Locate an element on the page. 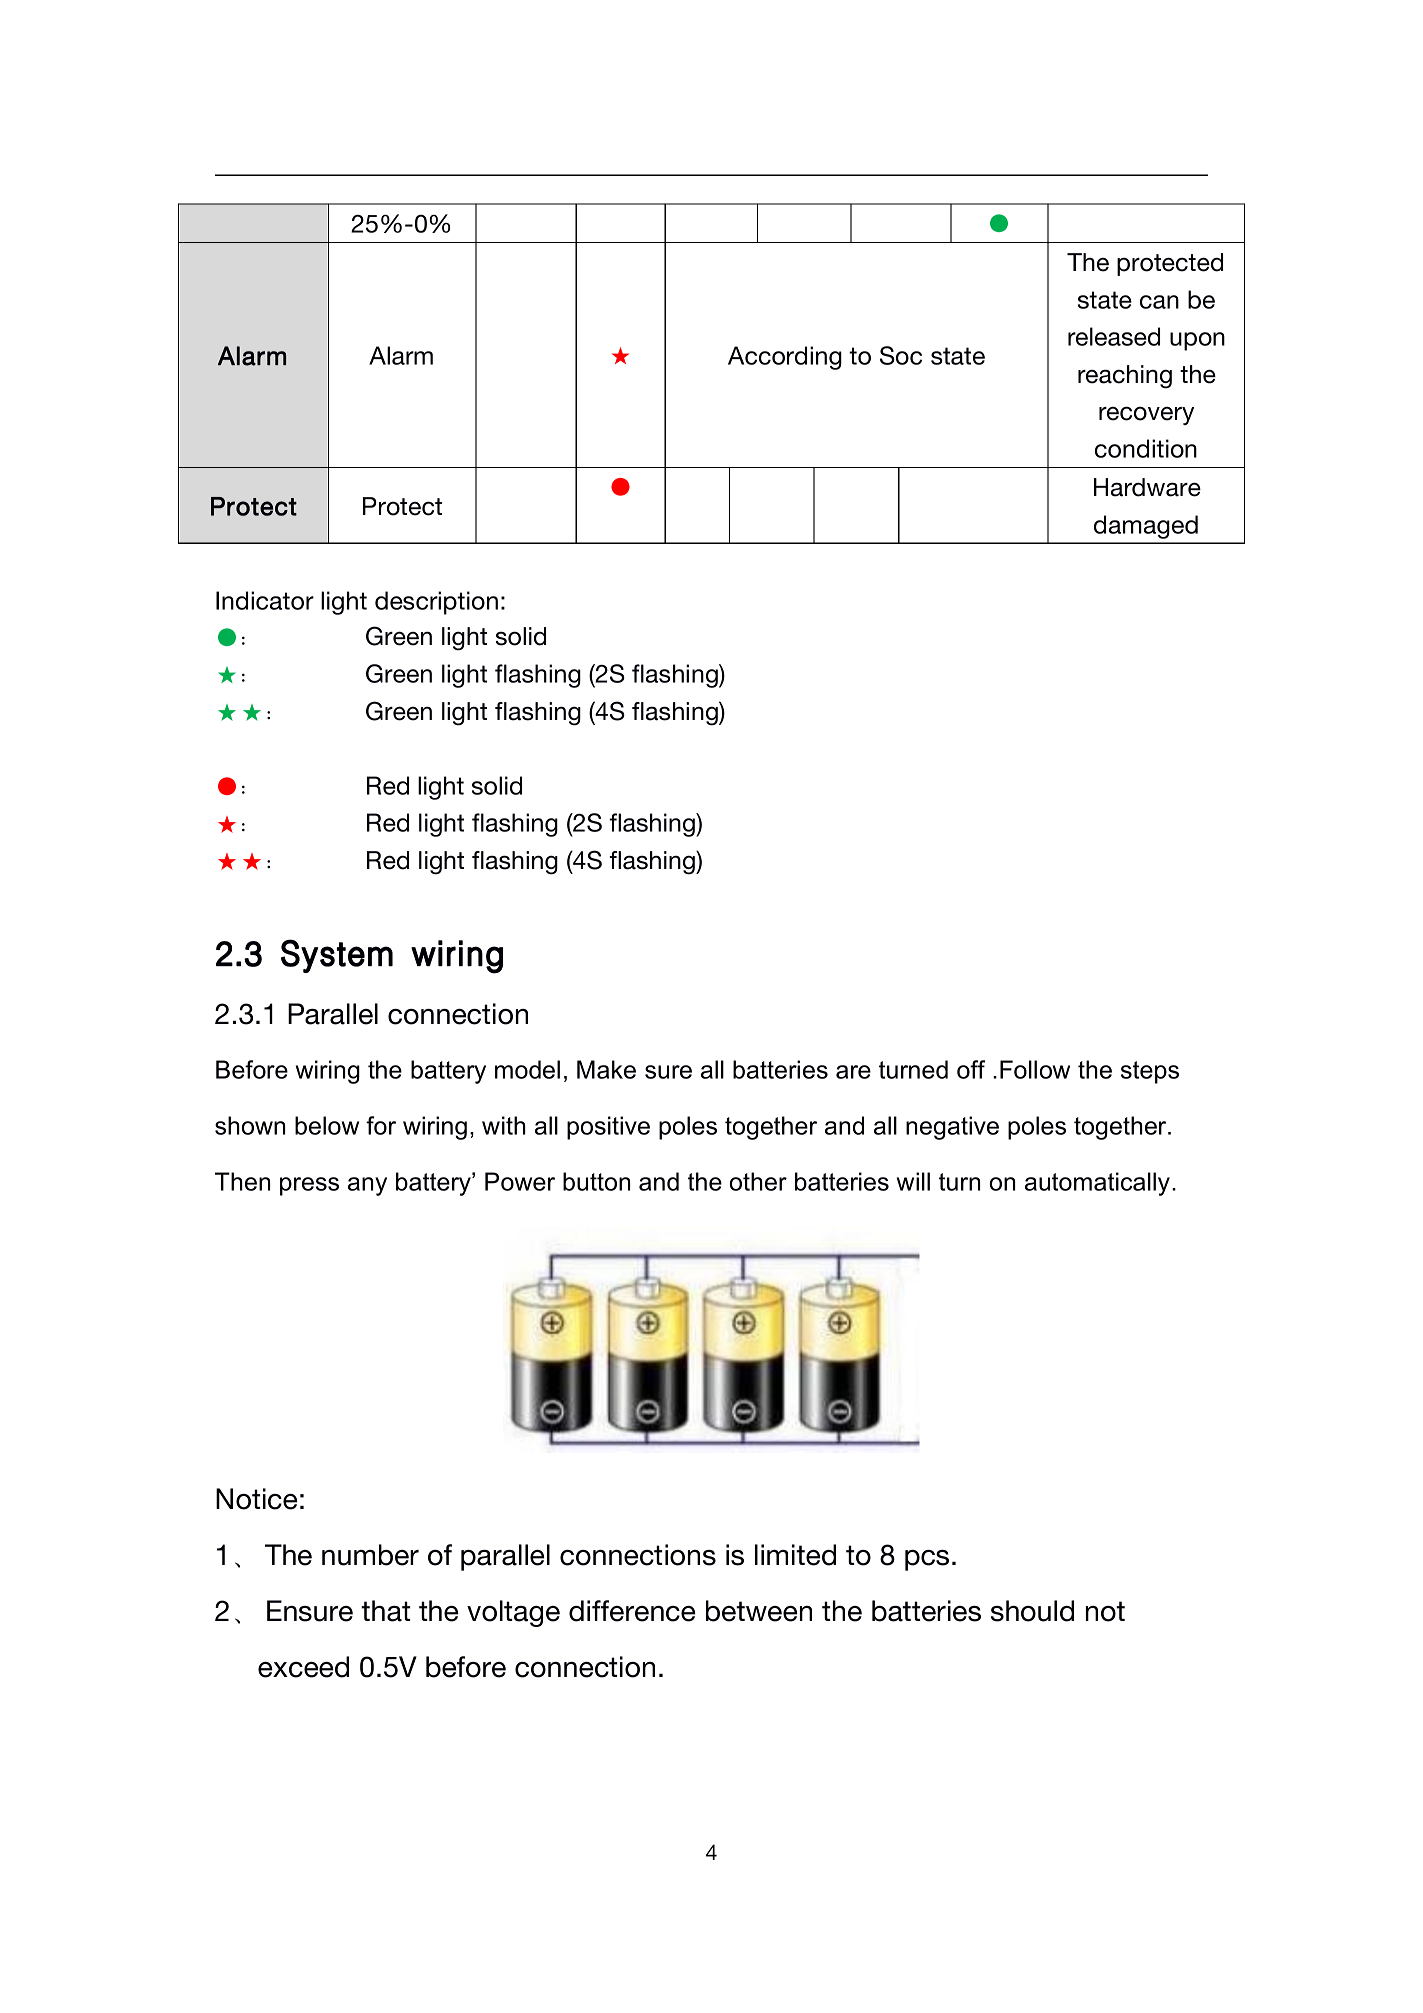  any is located at coordinates (367, 1186).
